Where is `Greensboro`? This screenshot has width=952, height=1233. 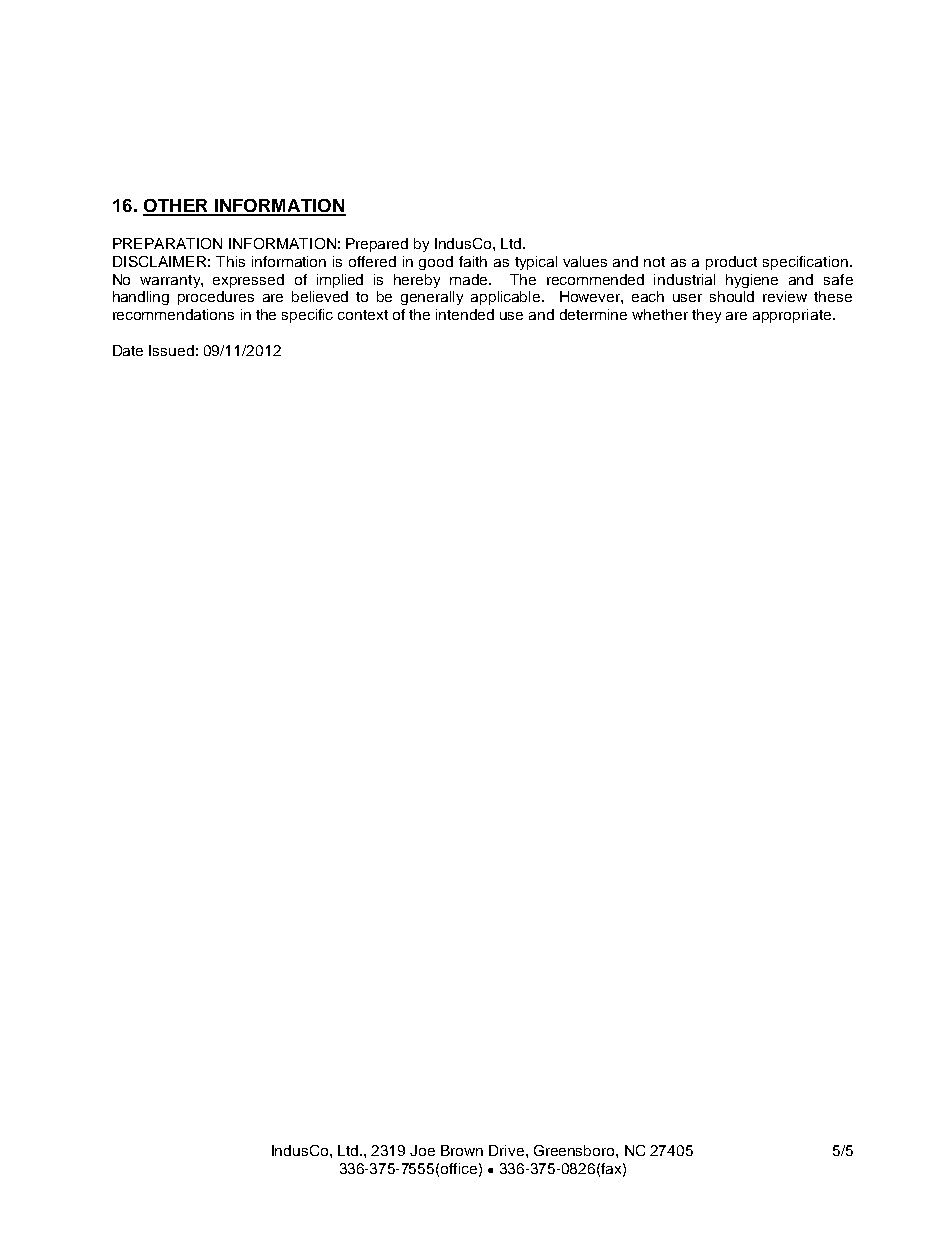
Greensboro is located at coordinates (575, 1150).
